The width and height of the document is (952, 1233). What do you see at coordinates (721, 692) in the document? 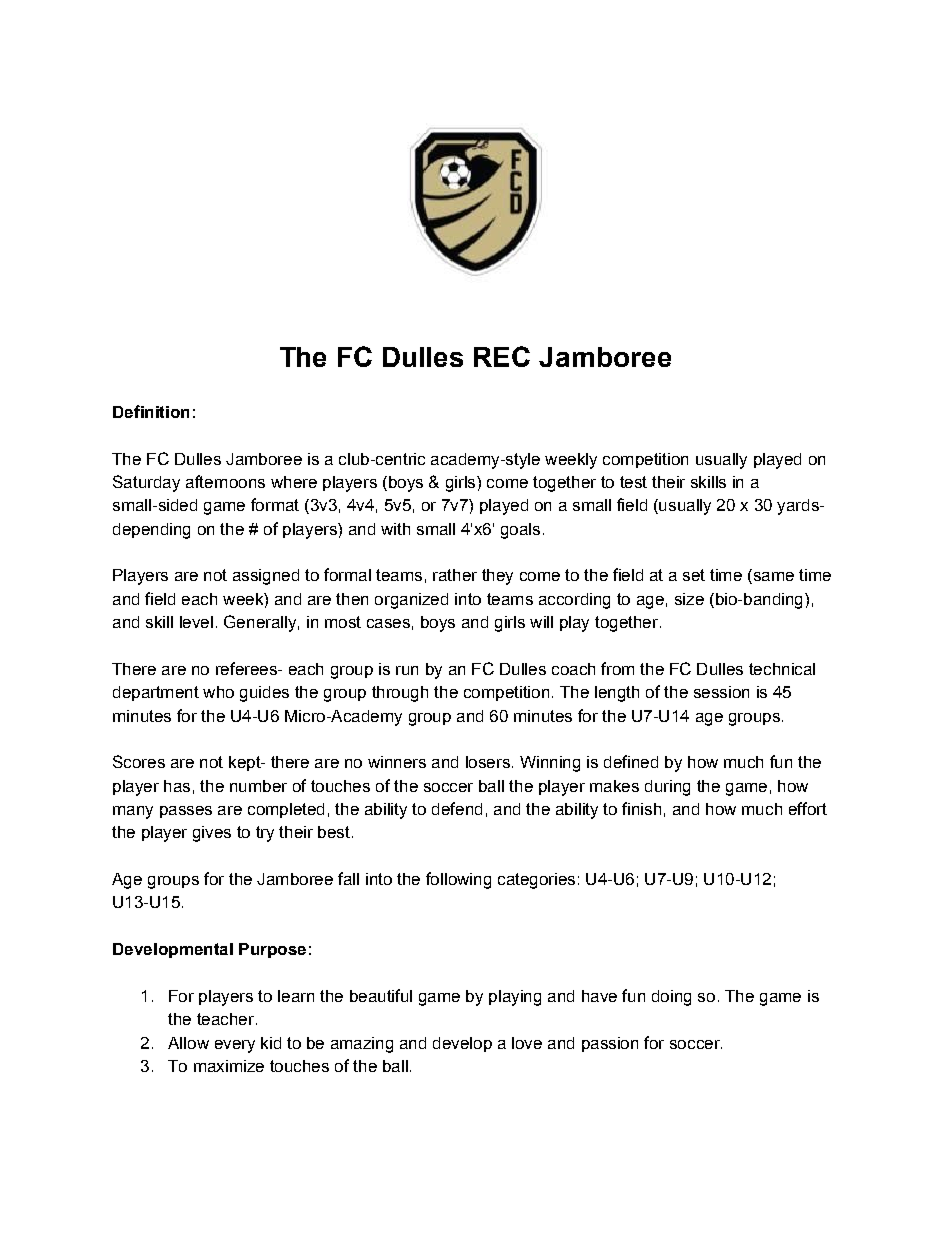
I see `session` at bounding box center [721, 692].
